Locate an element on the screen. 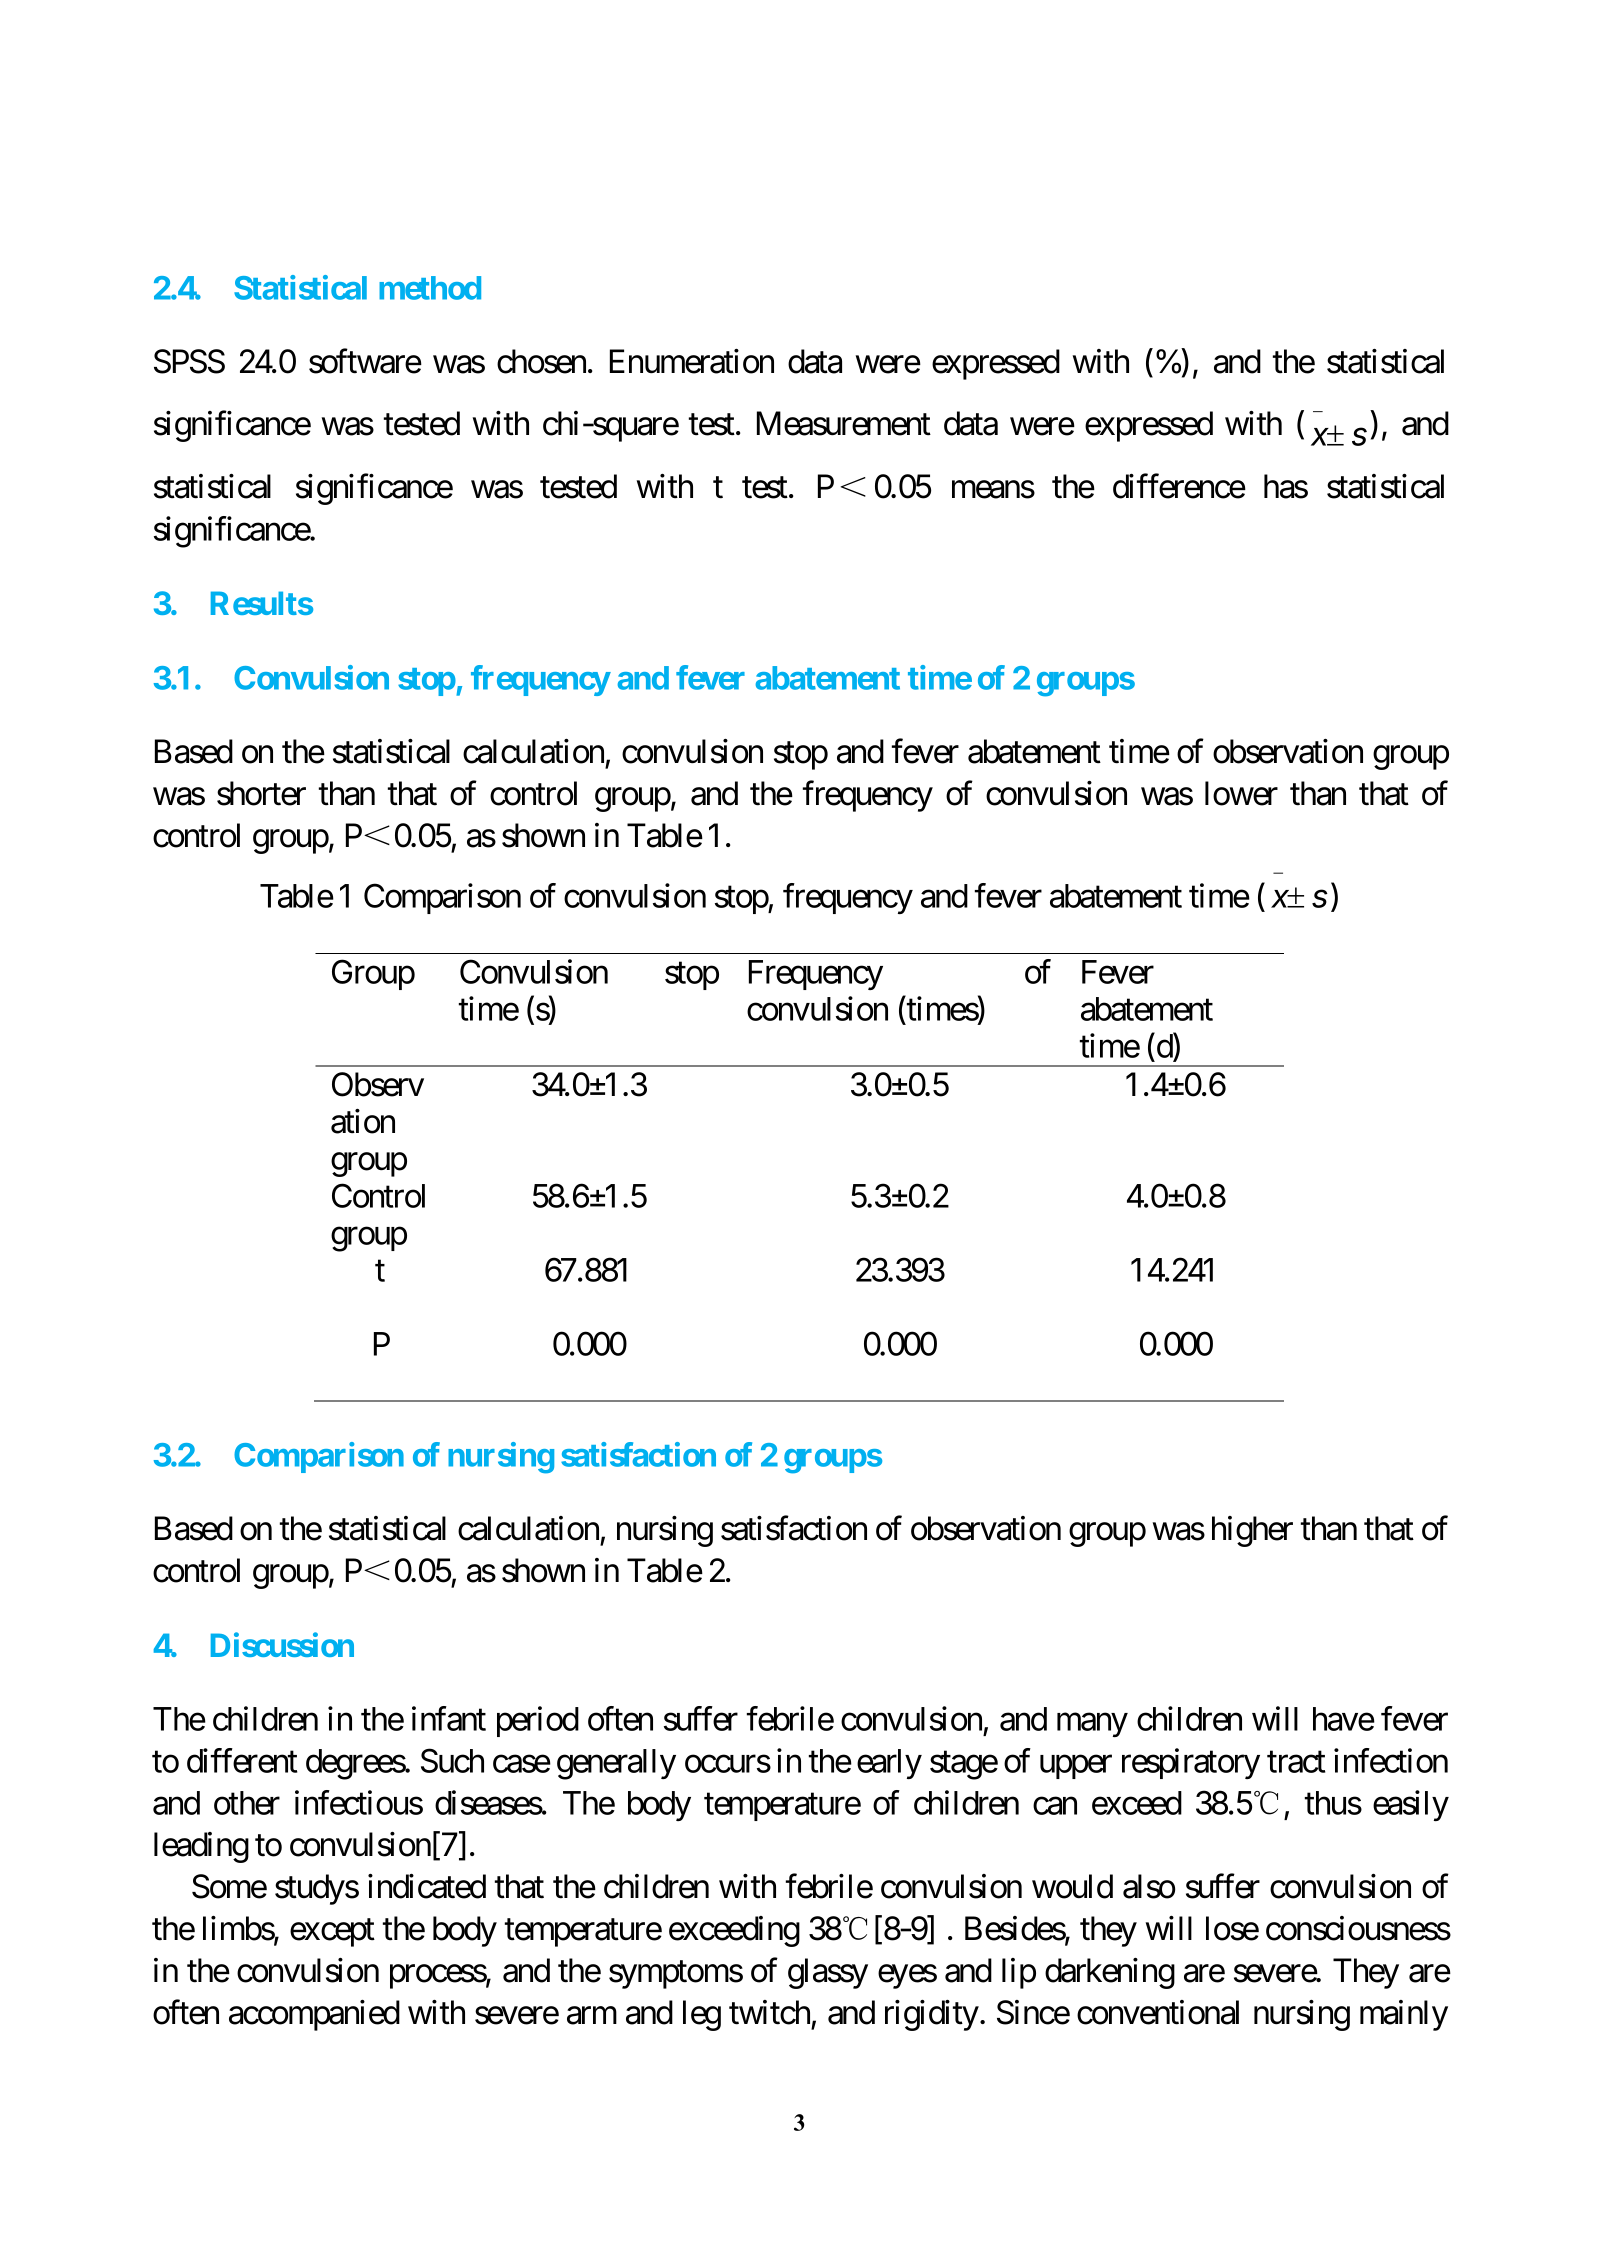  many is located at coordinates (1092, 1725).
